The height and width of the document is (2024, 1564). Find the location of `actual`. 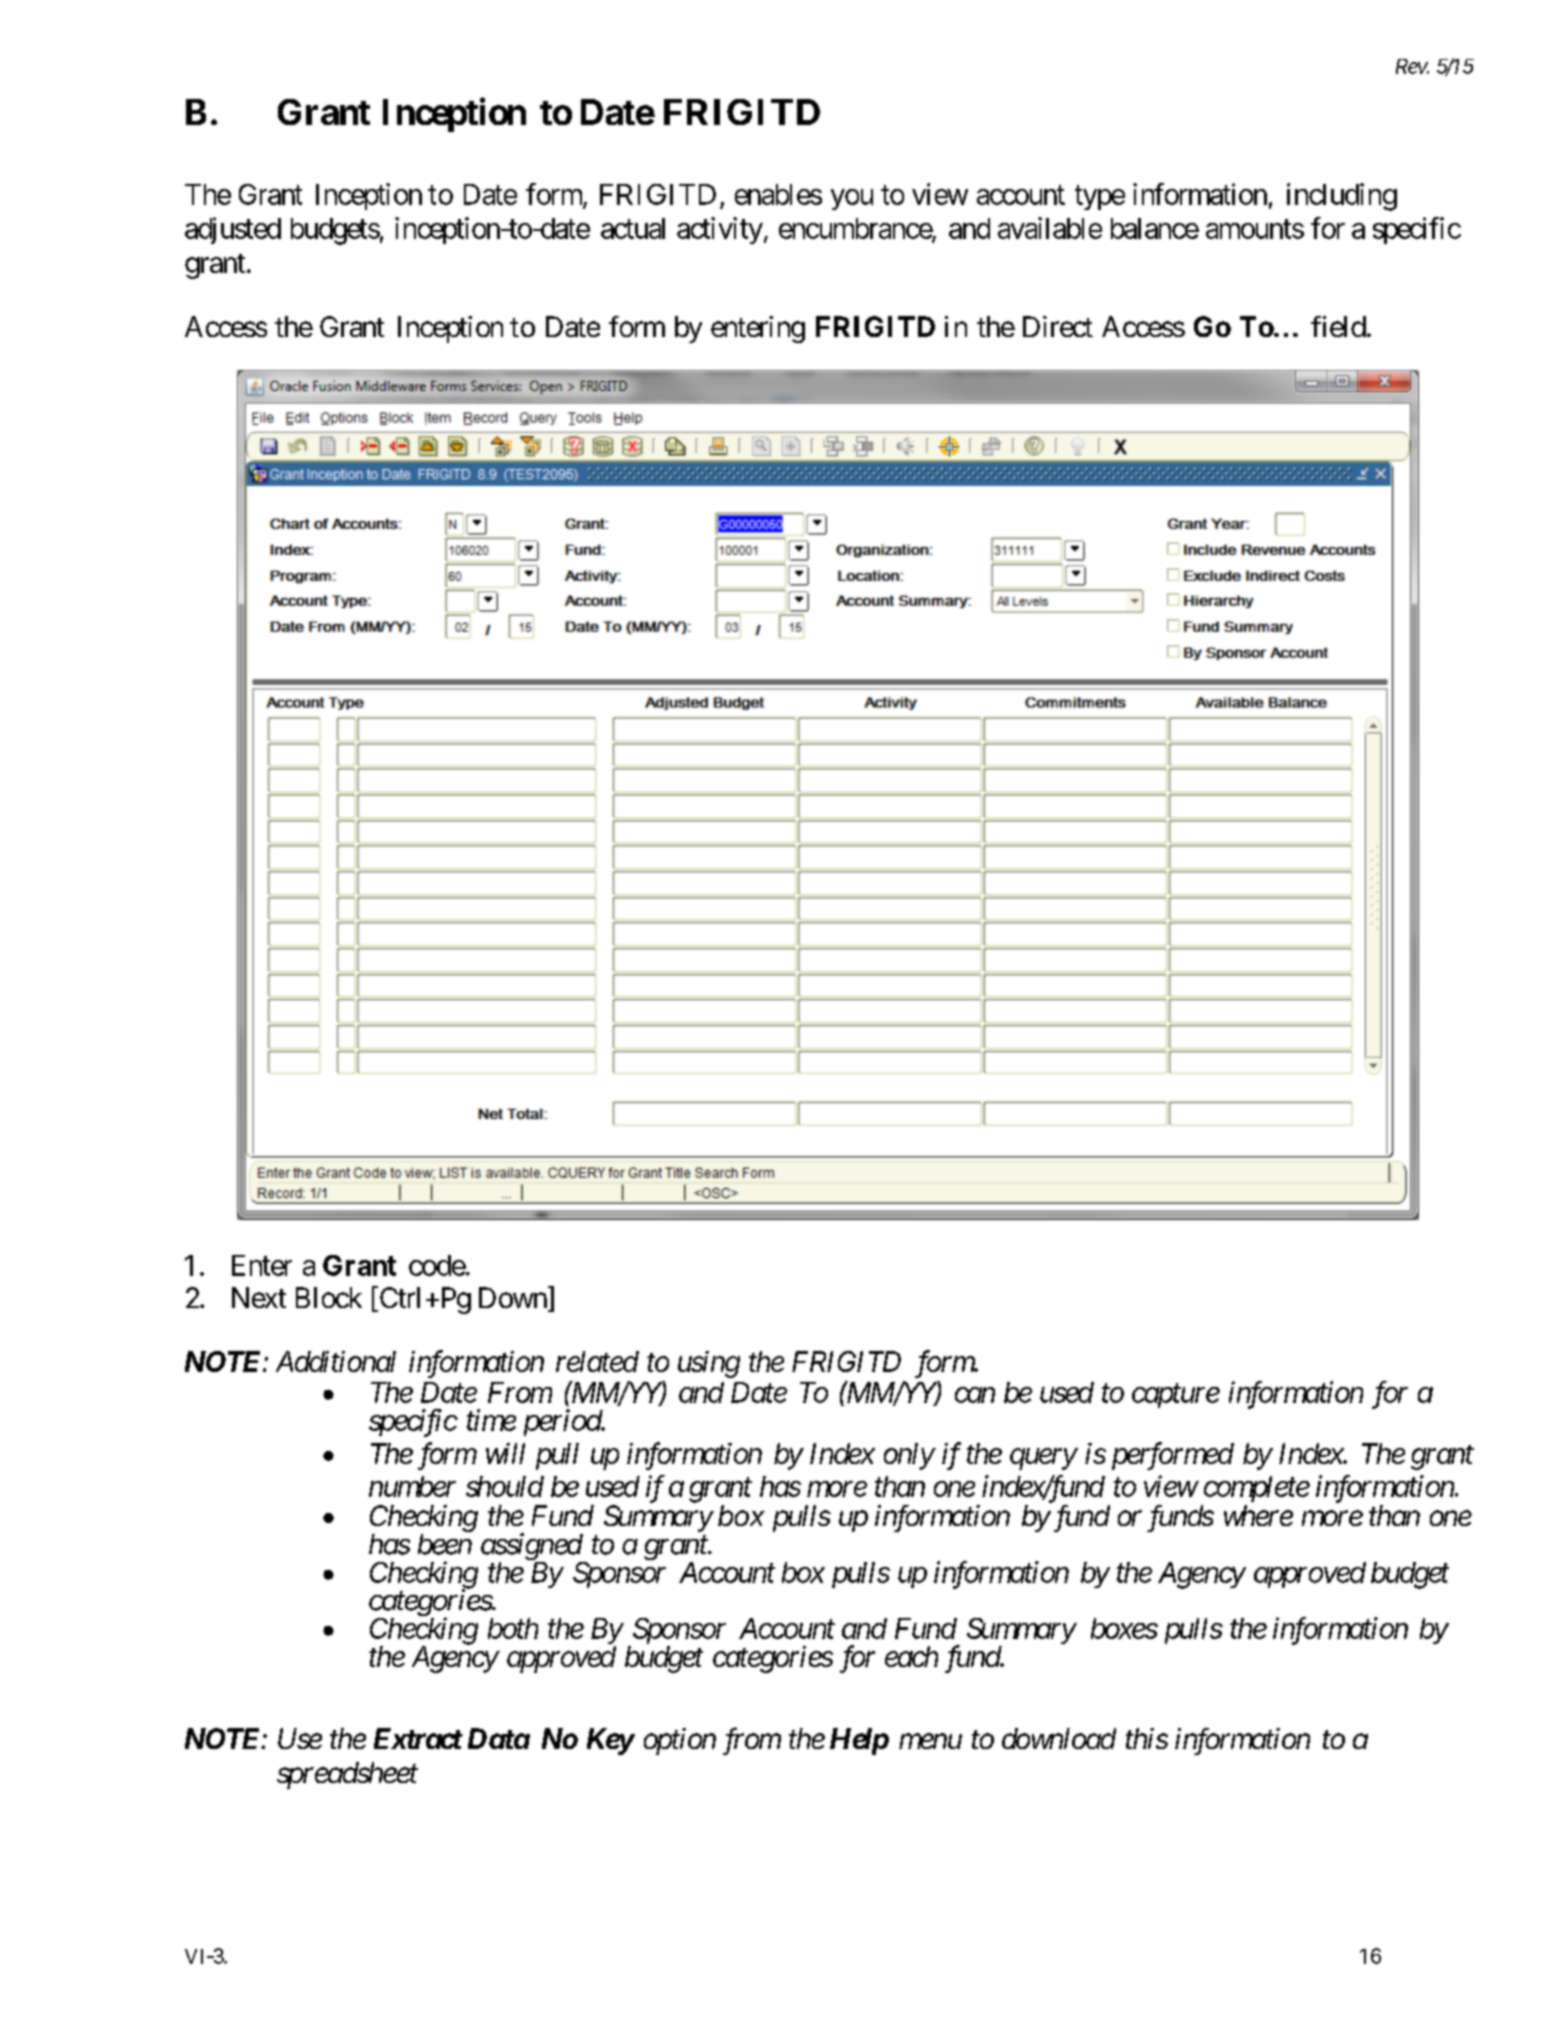

actual is located at coordinates (633, 228).
